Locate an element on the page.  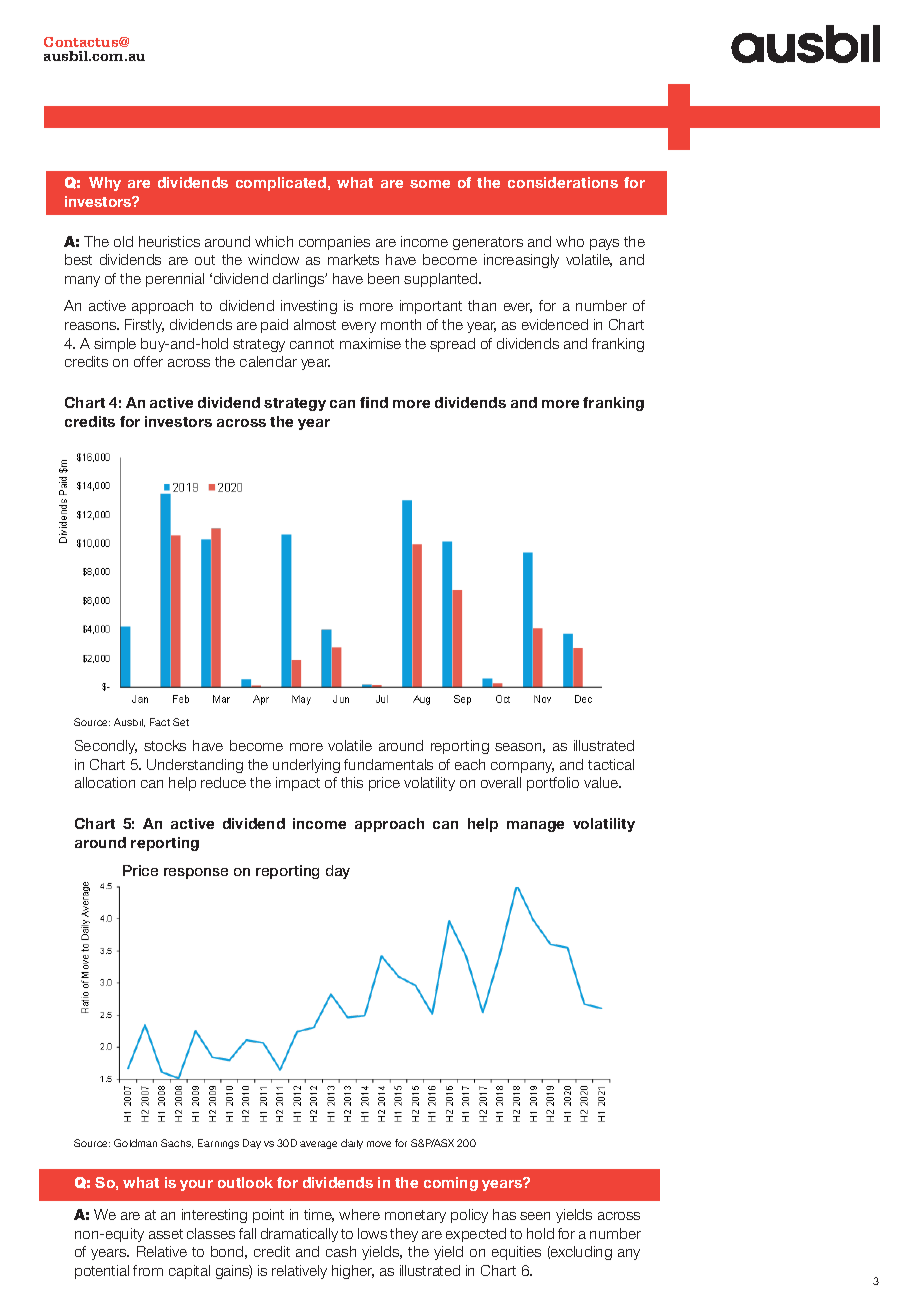
seen is located at coordinates (535, 1216).
